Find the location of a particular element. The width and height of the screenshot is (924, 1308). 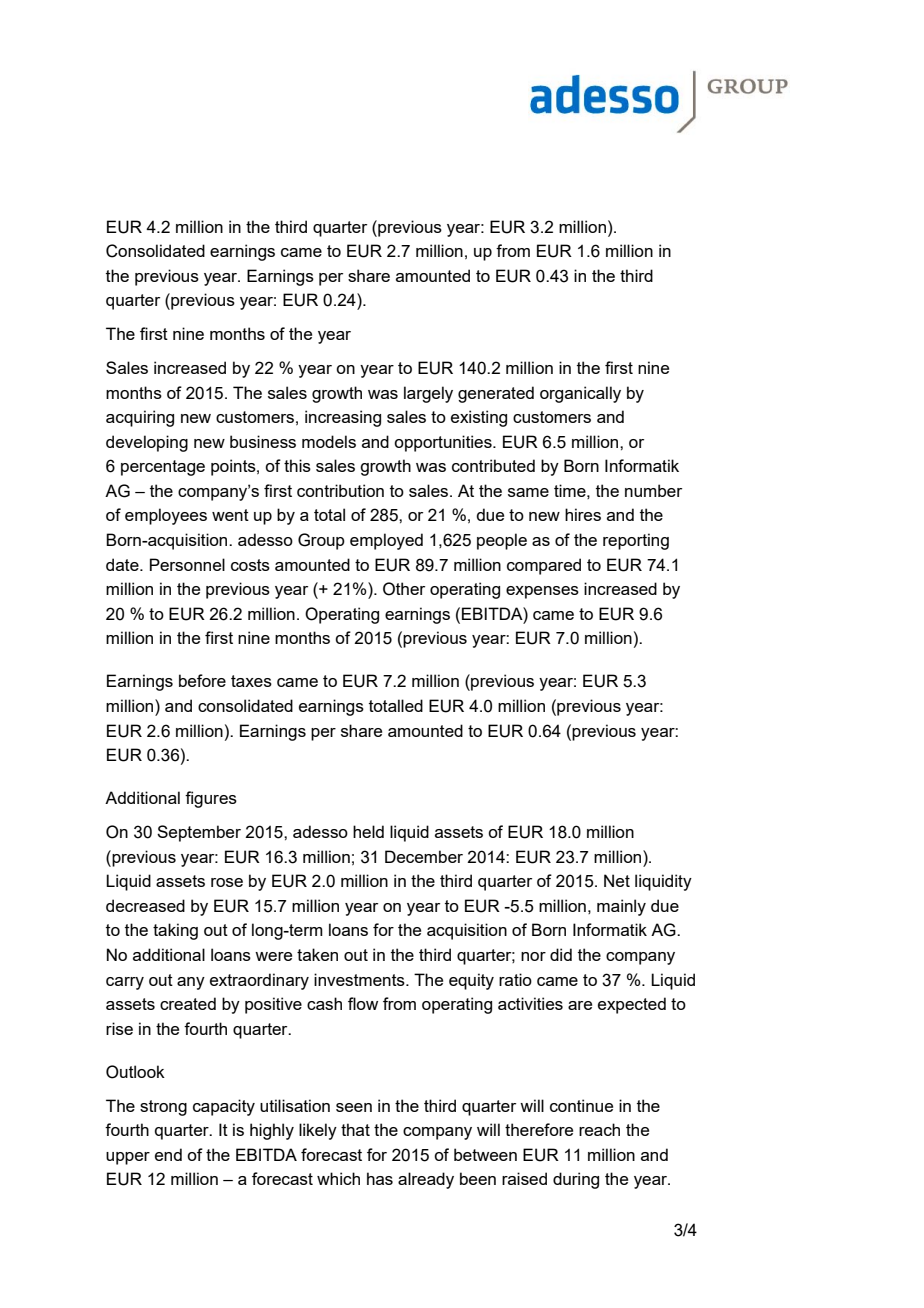

Personnel is located at coordinates (187, 564).
